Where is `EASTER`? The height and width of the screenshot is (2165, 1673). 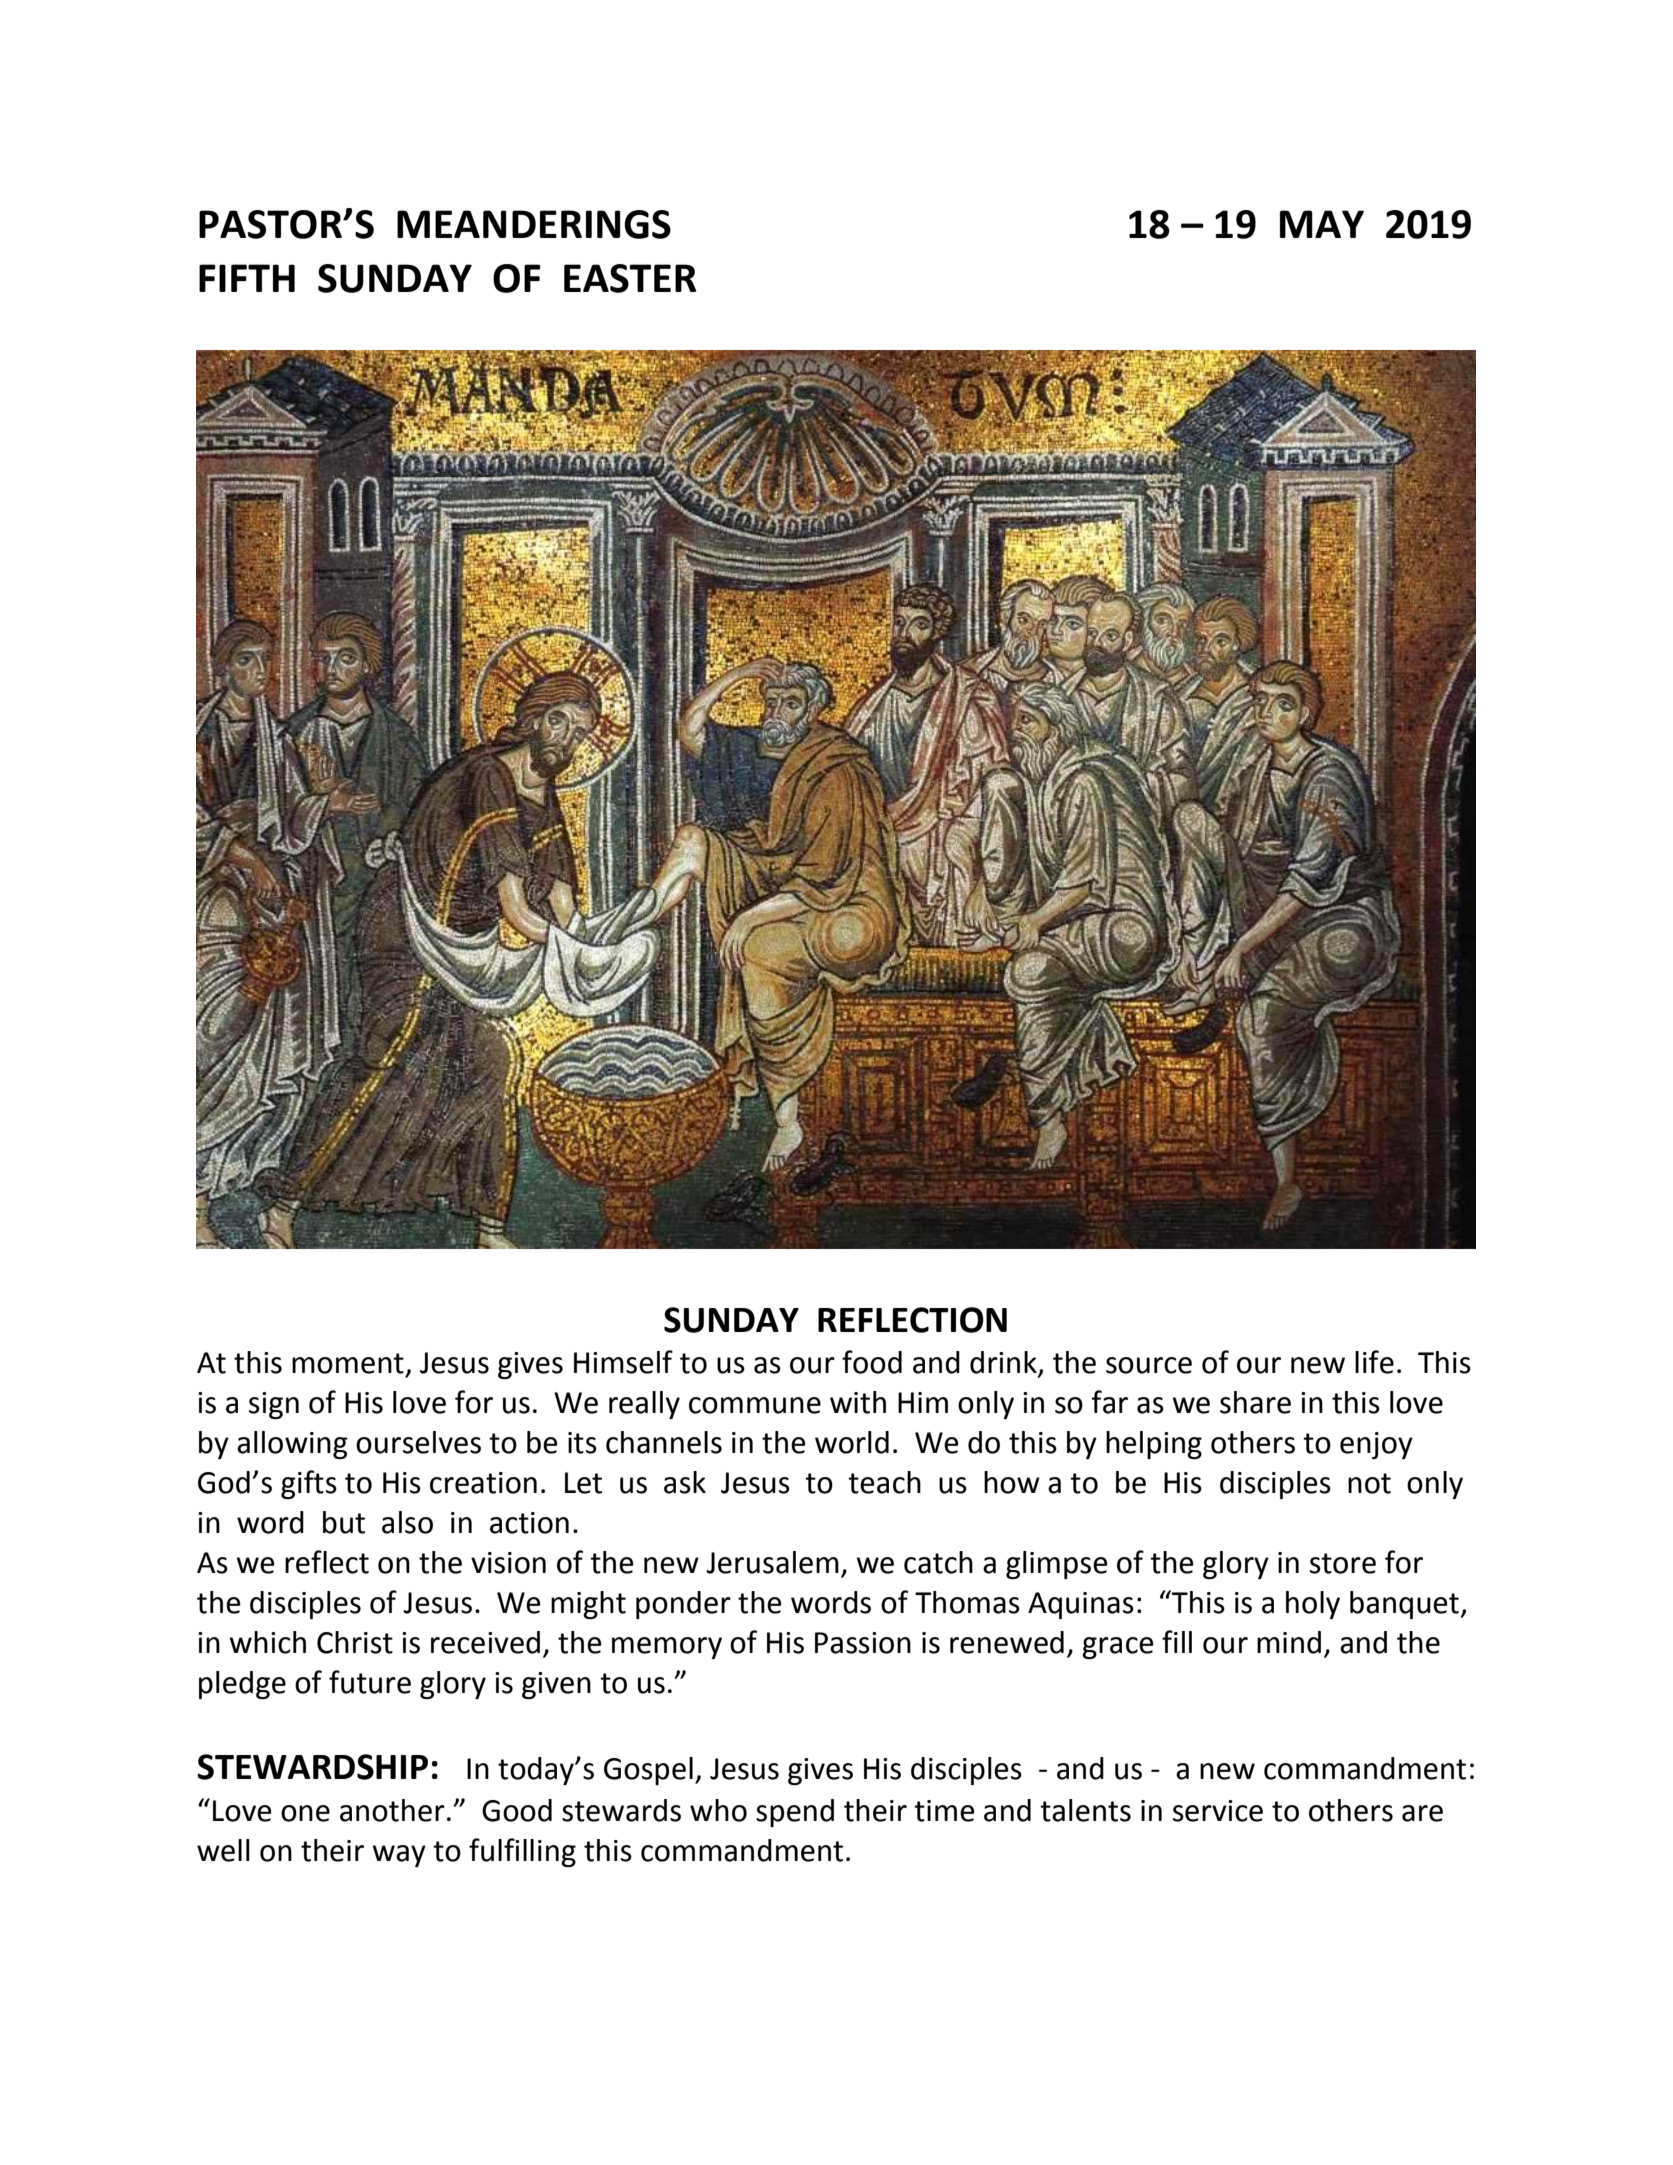 EASTER is located at coordinates (630, 278).
